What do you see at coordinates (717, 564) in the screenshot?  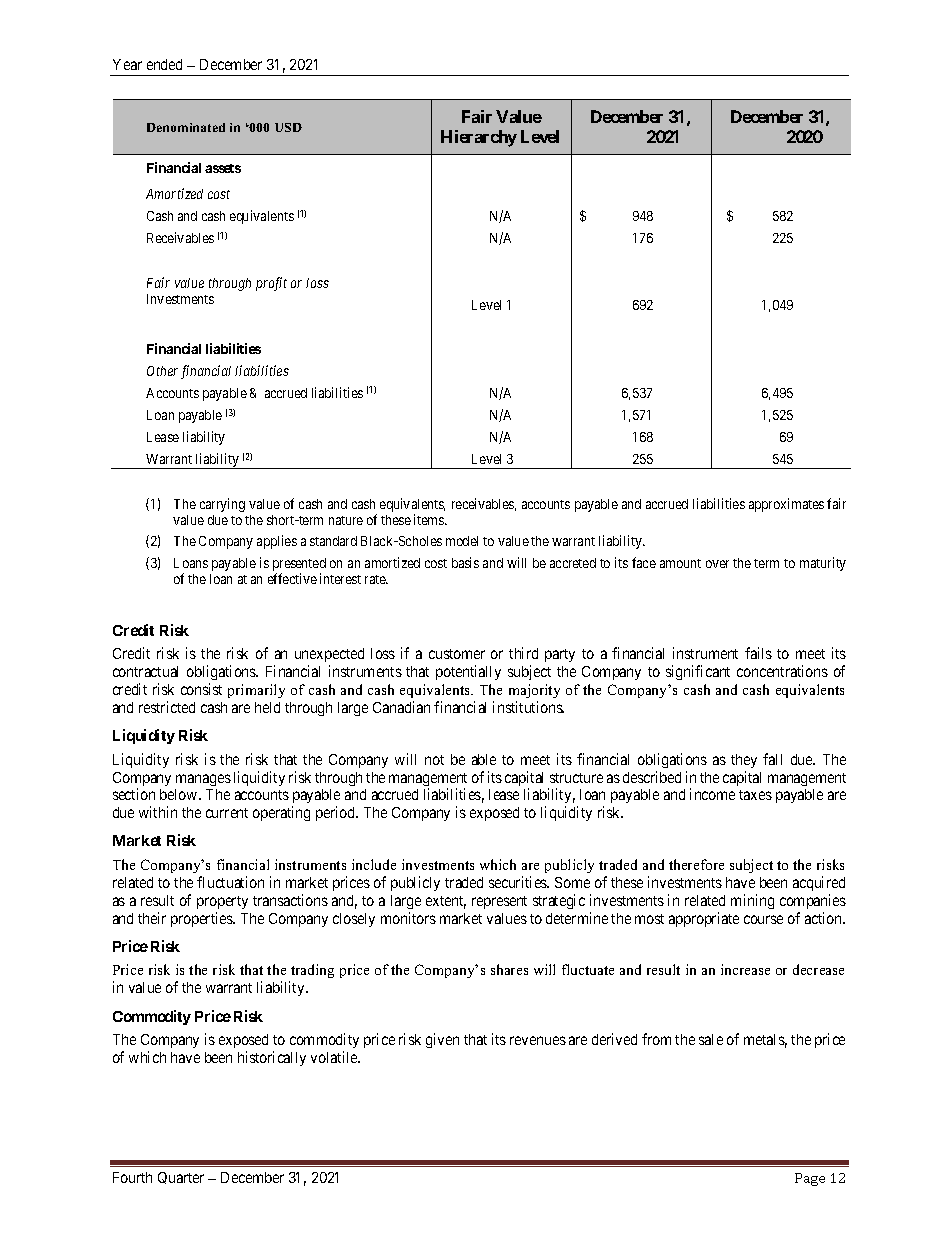 I see `over` at bounding box center [717, 564].
